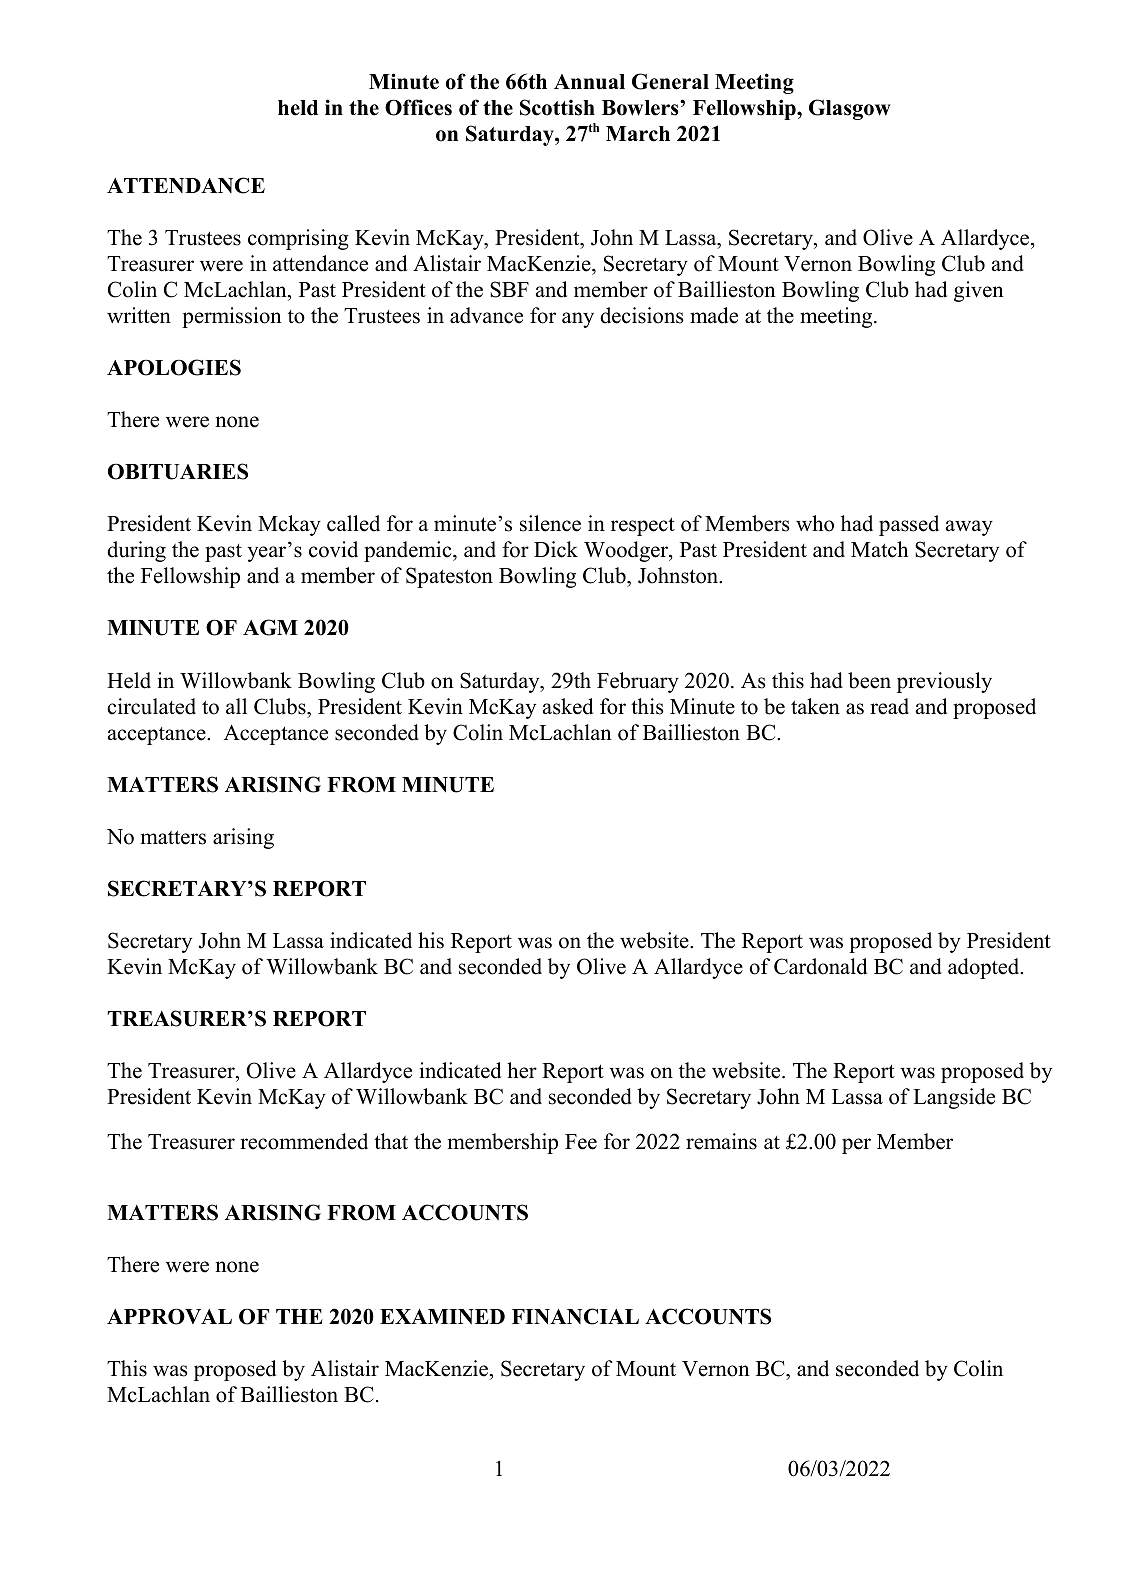  Describe the element at coordinates (909, 525) in the screenshot. I see `passed` at that location.
